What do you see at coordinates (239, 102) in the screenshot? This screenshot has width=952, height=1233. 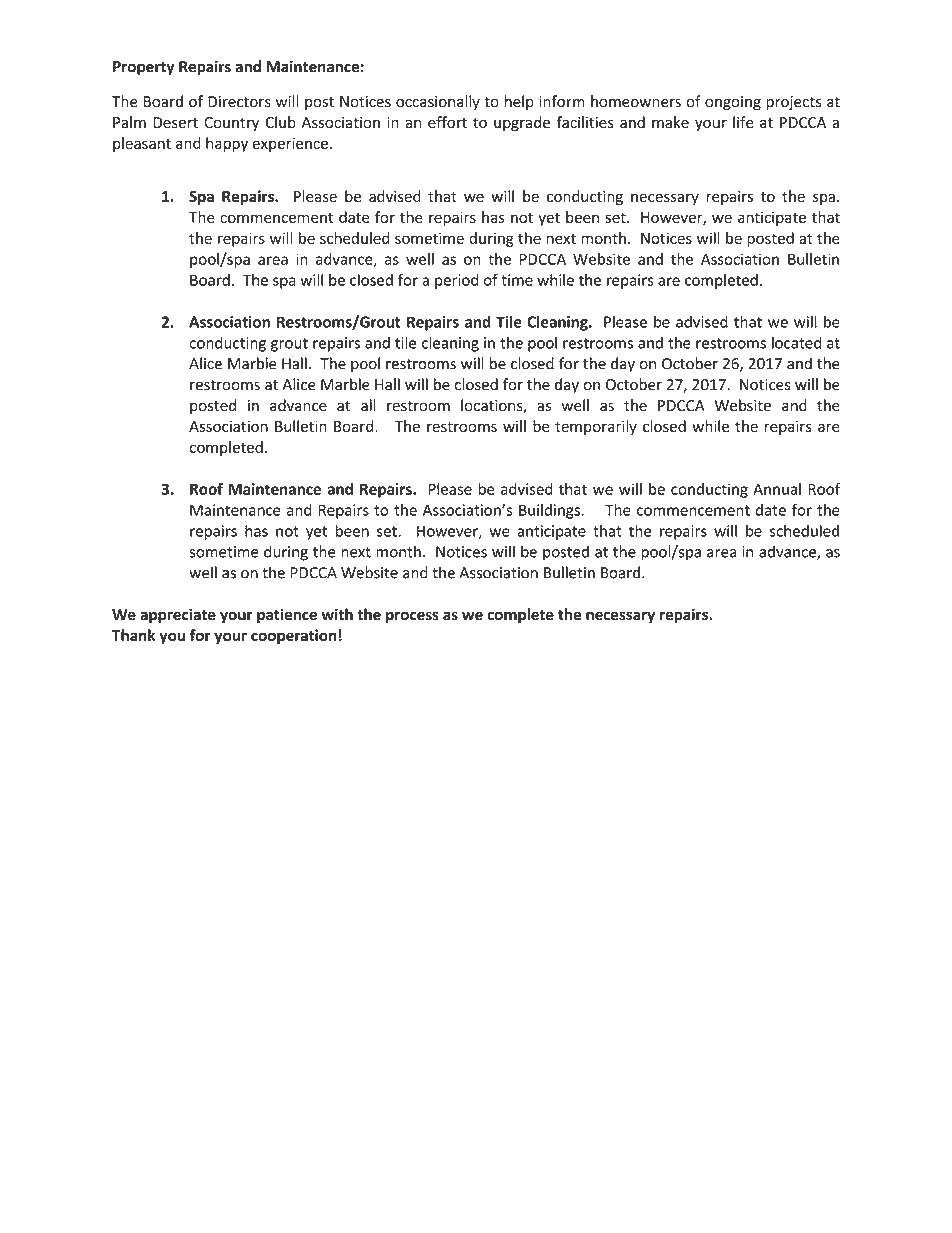 I see `Directors` at bounding box center [239, 102].
